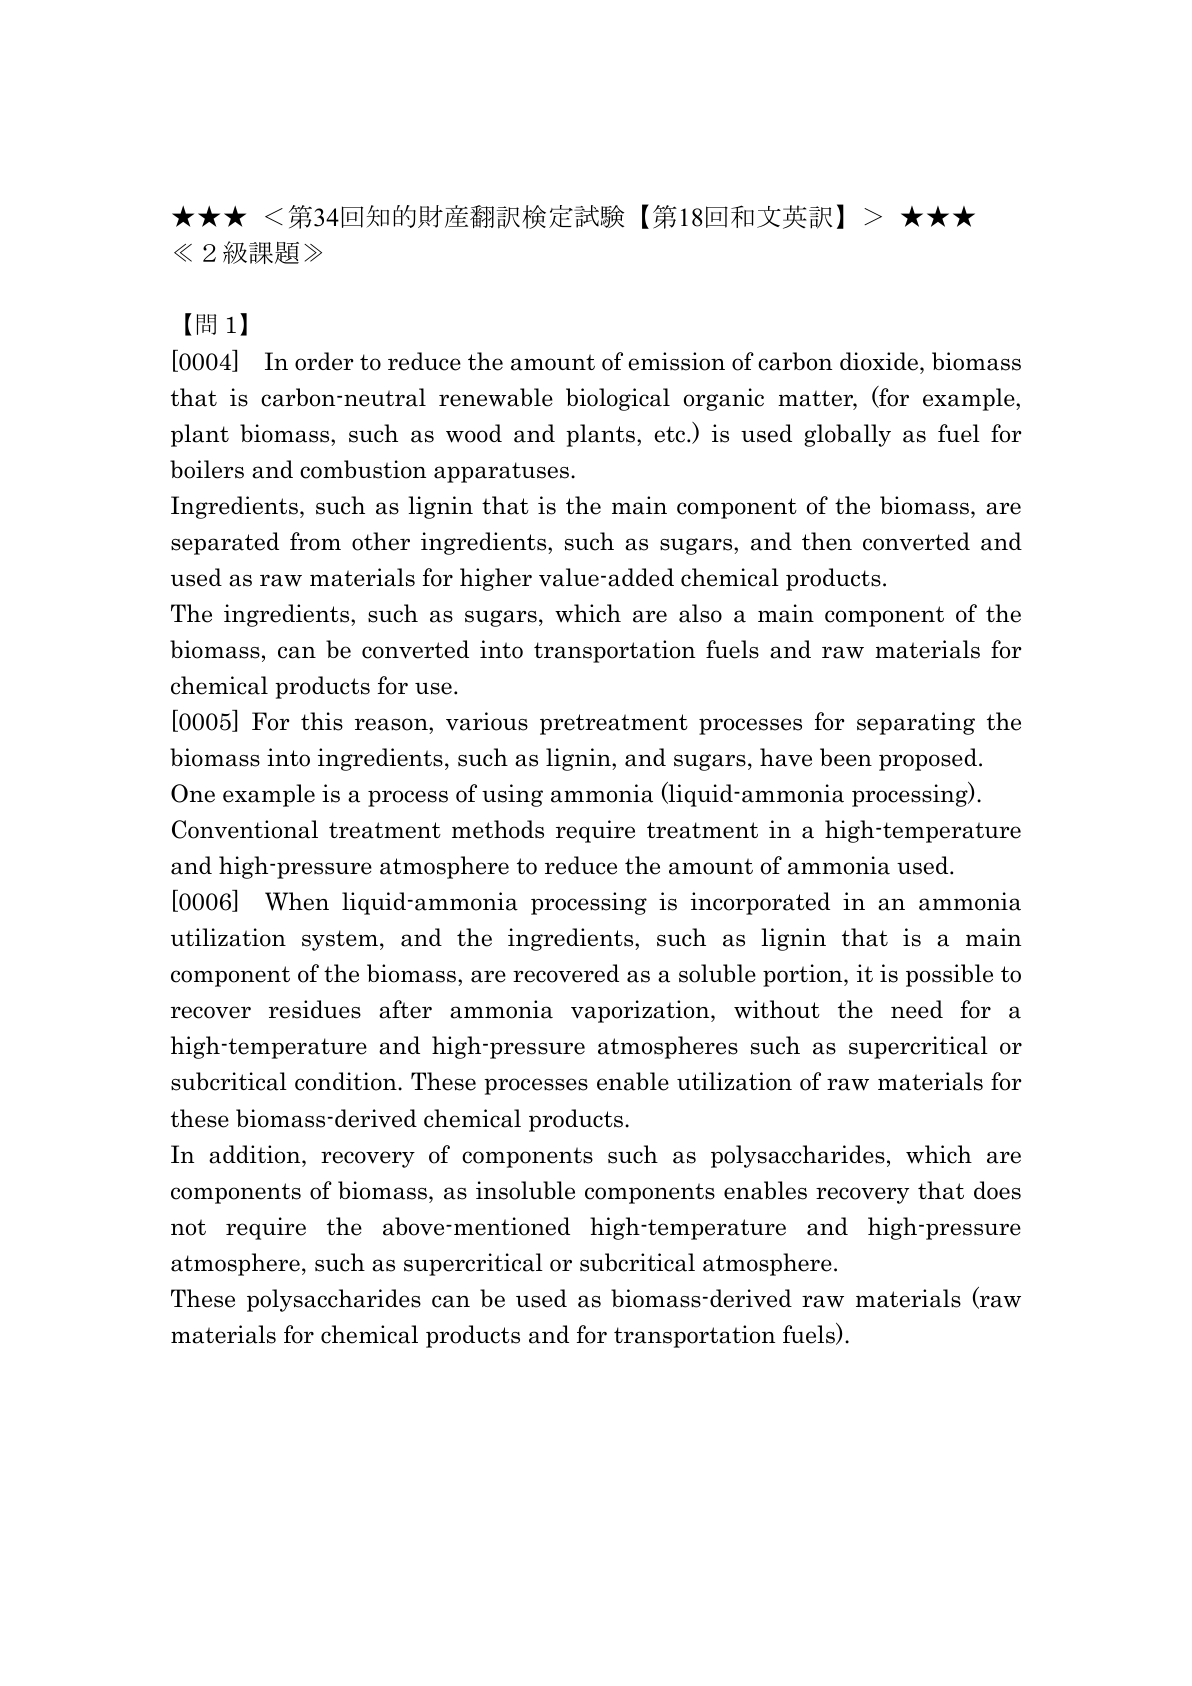 The width and height of the screenshot is (1192, 1686). Describe the element at coordinates (641, 1011) in the screenshot. I see `vaporization` at that location.
